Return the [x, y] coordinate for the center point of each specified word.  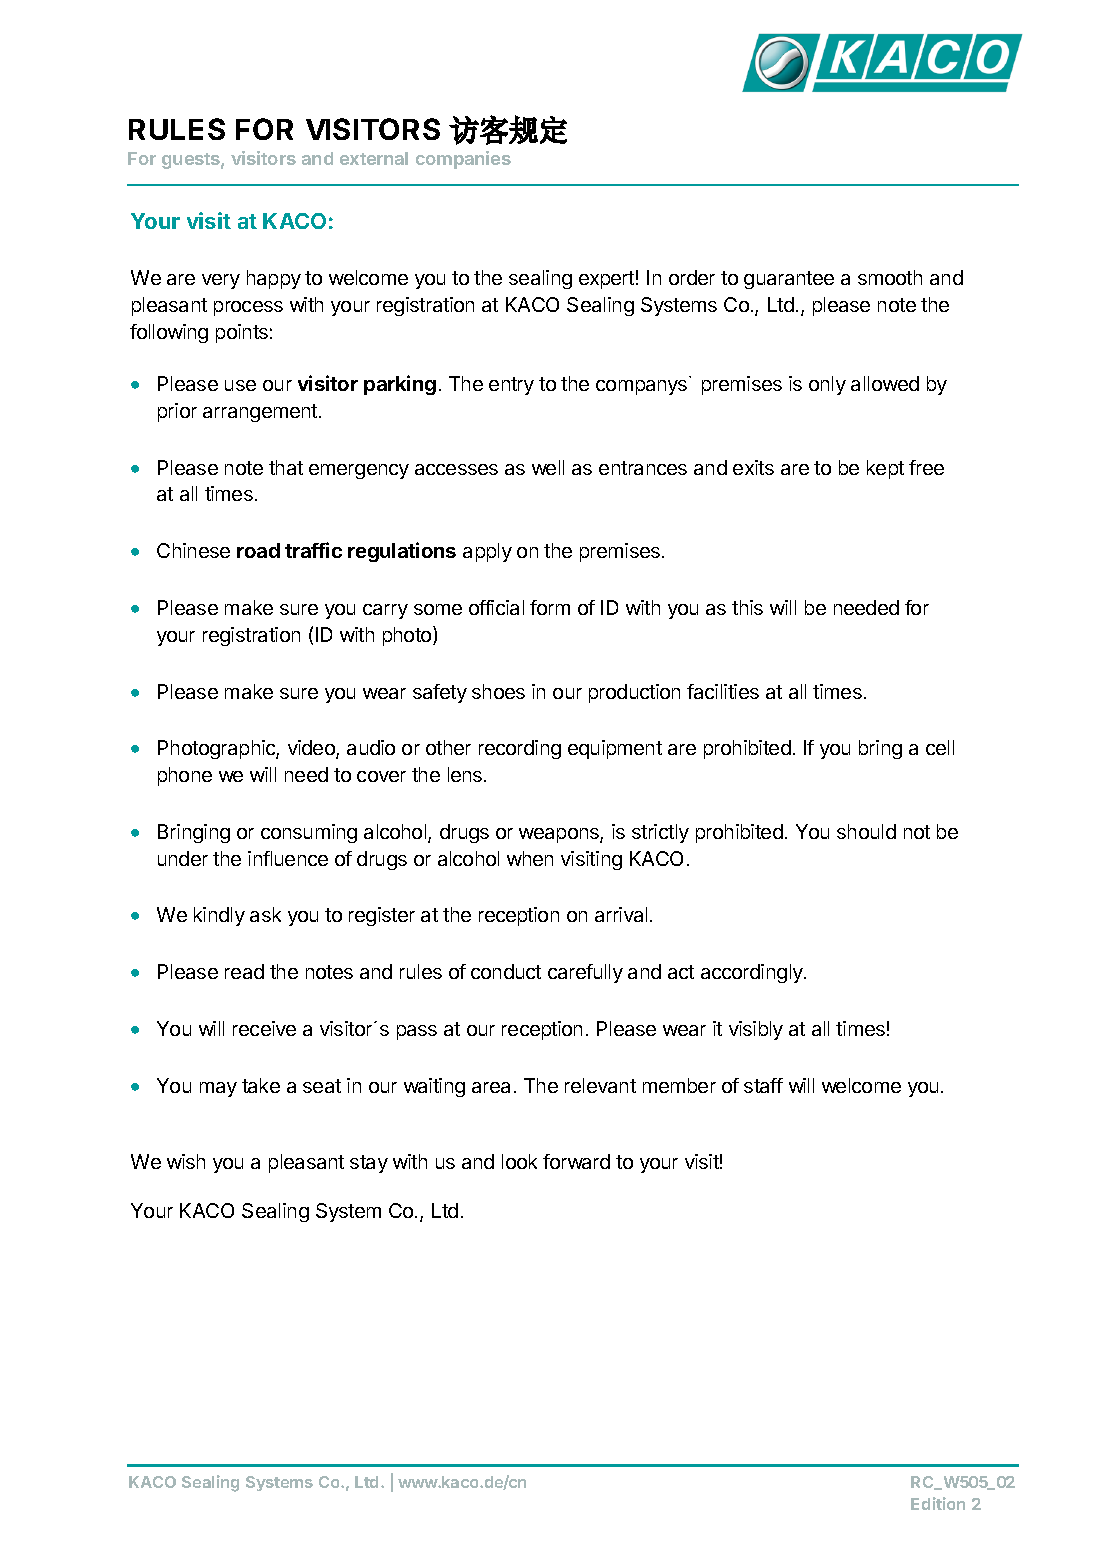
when [530, 858]
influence [288, 858]
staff [763, 1085]
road [258, 550]
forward [576, 1161]
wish [186, 1161]
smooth [890, 277]
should [866, 831]
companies [463, 160]
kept [885, 469]
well [548, 467]
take [261, 1085]
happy [274, 279]
